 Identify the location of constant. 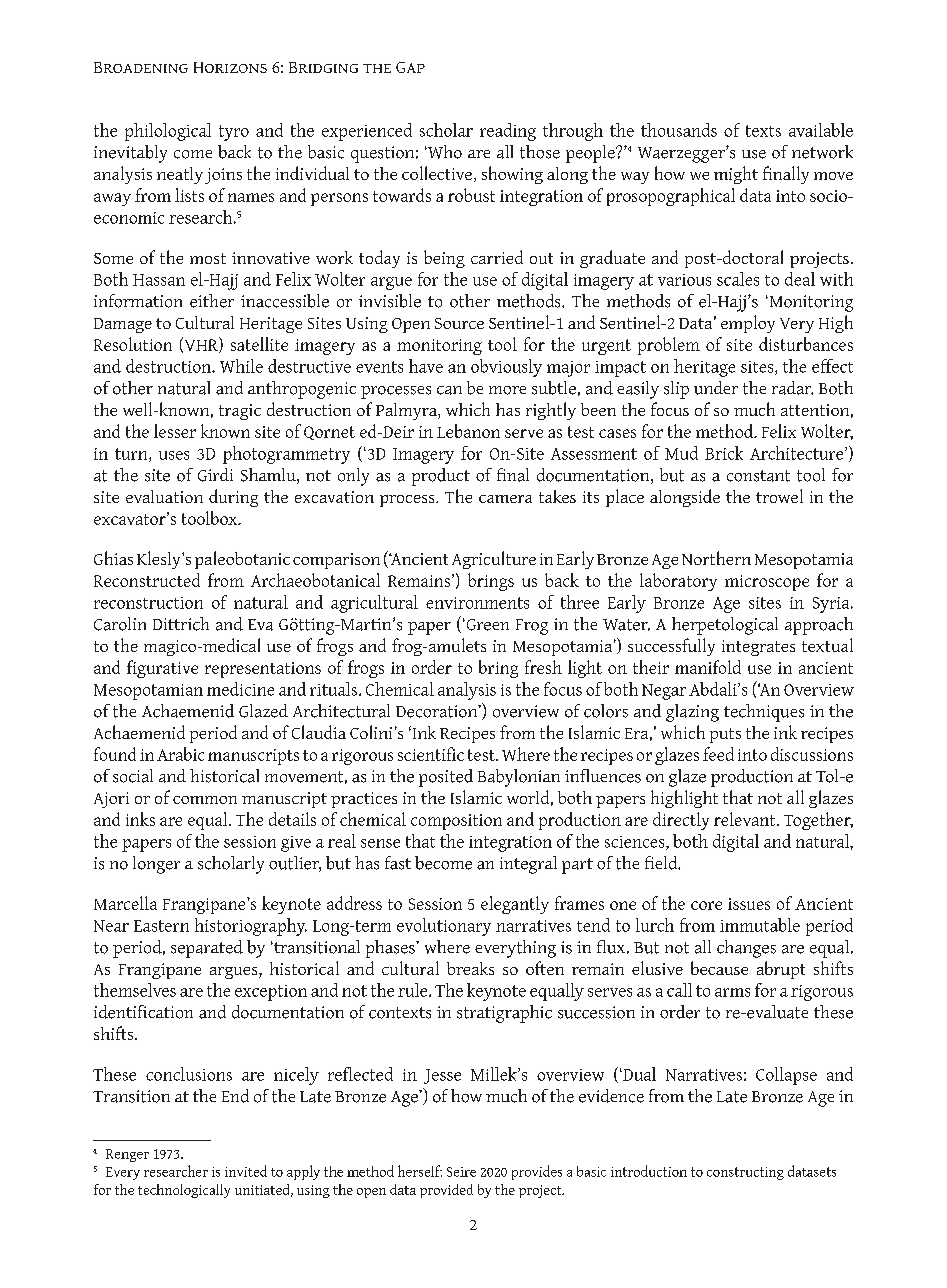
(758, 476).
